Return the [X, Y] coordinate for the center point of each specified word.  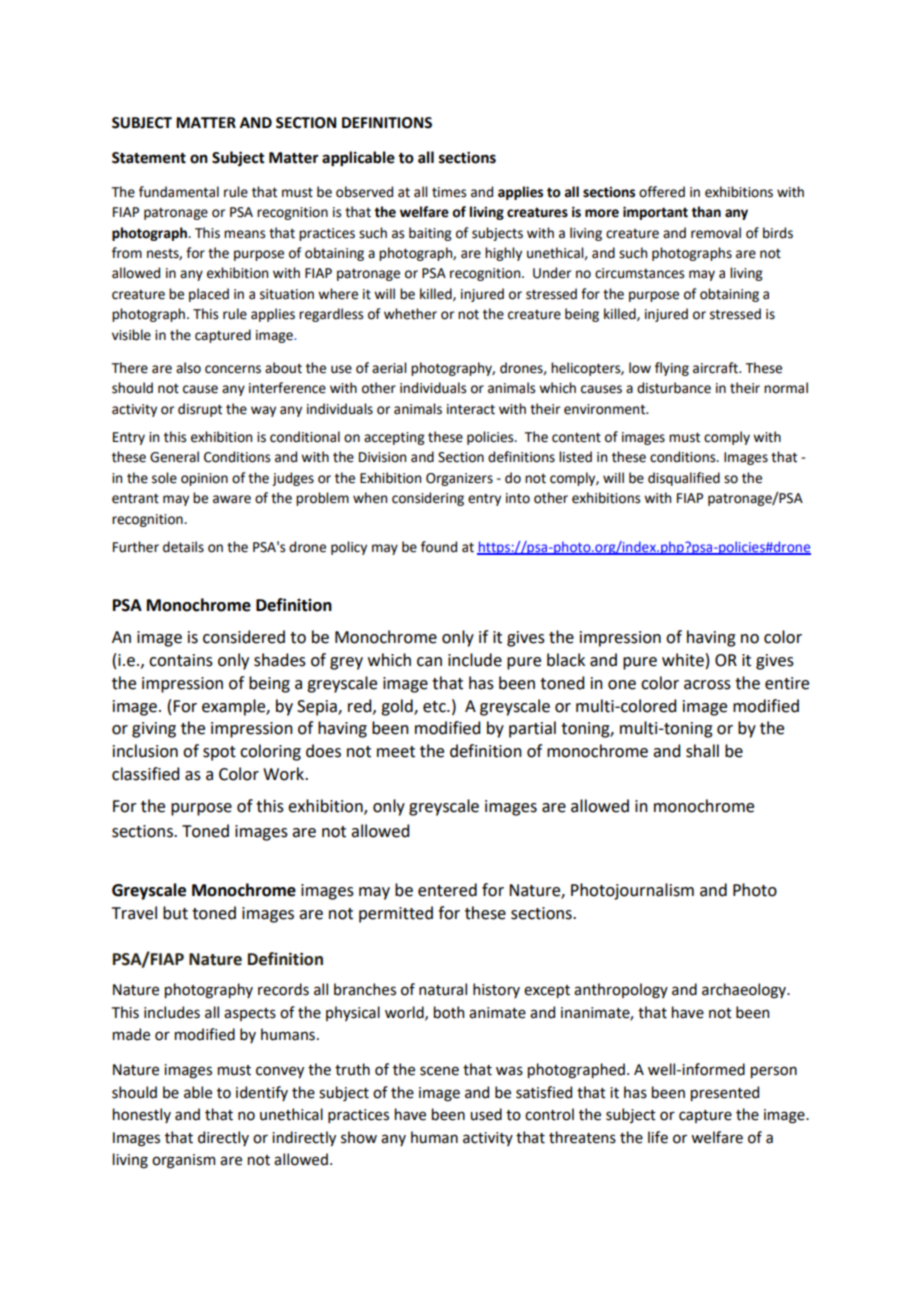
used [486, 1114]
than [706, 212]
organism [183, 1161]
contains [181, 660]
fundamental [179, 192]
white [683, 660]
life [658, 1137]
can [429, 662]
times [449, 192]
